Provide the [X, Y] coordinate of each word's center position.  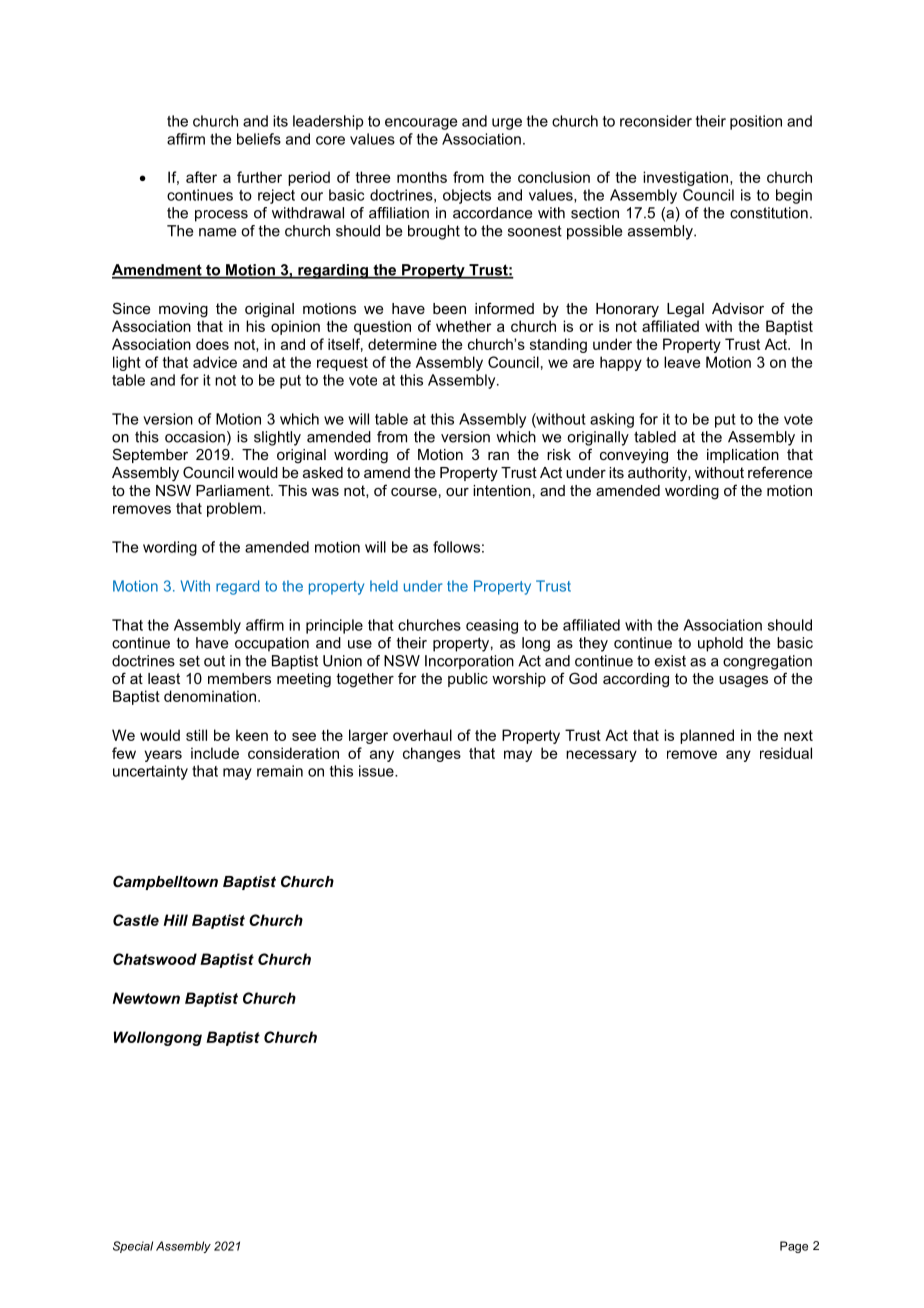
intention [502, 490]
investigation [685, 178]
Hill [176, 920]
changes [432, 754]
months [422, 177]
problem [235, 509]
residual [786, 753]
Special [133, 1247]
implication [743, 456]
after [201, 177]
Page [794, 1247]
